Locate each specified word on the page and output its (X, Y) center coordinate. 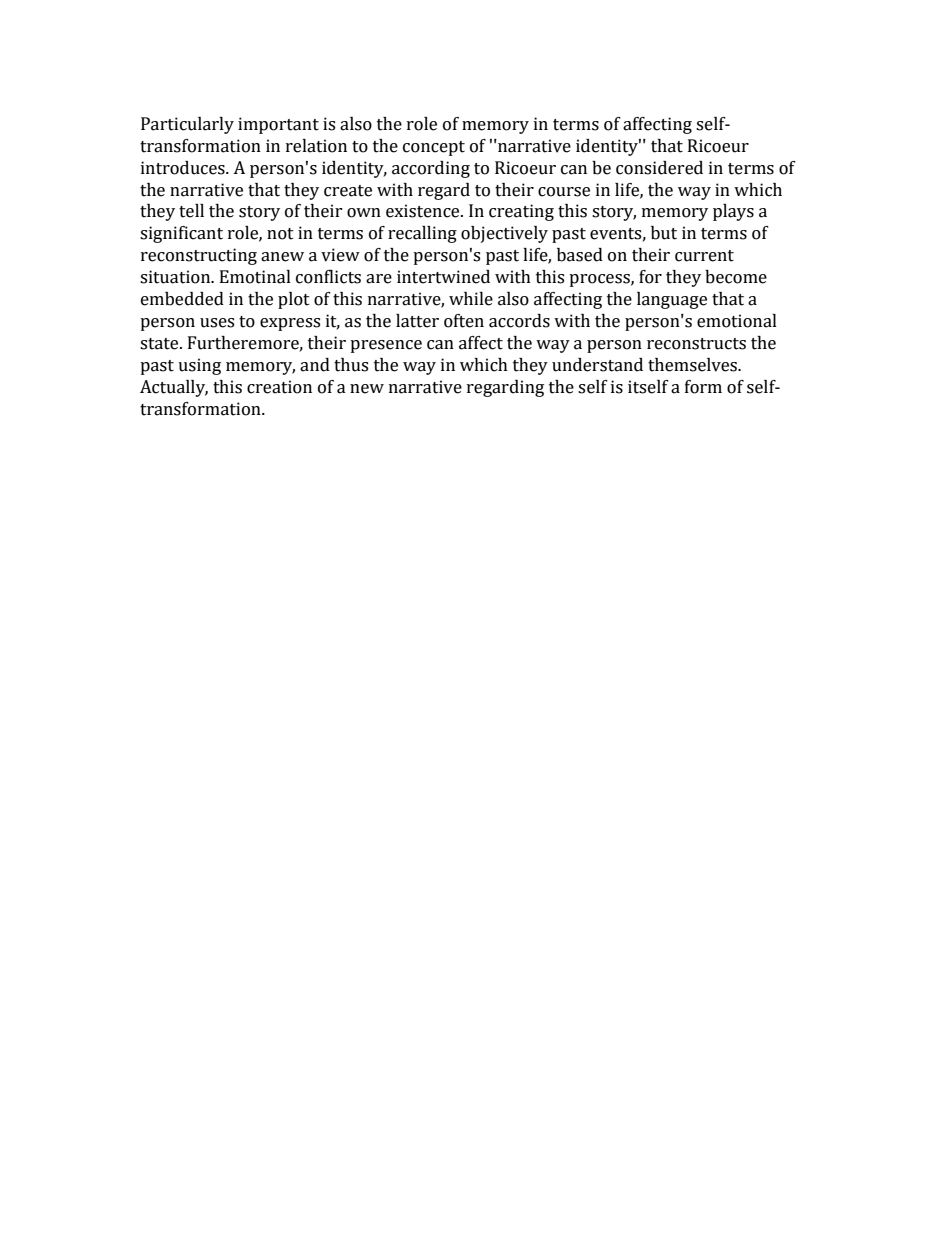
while (471, 299)
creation (279, 387)
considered (659, 168)
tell (191, 211)
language (672, 300)
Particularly (187, 125)
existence (424, 211)
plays (733, 212)
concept (434, 148)
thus (351, 365)
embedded (182, 299)
